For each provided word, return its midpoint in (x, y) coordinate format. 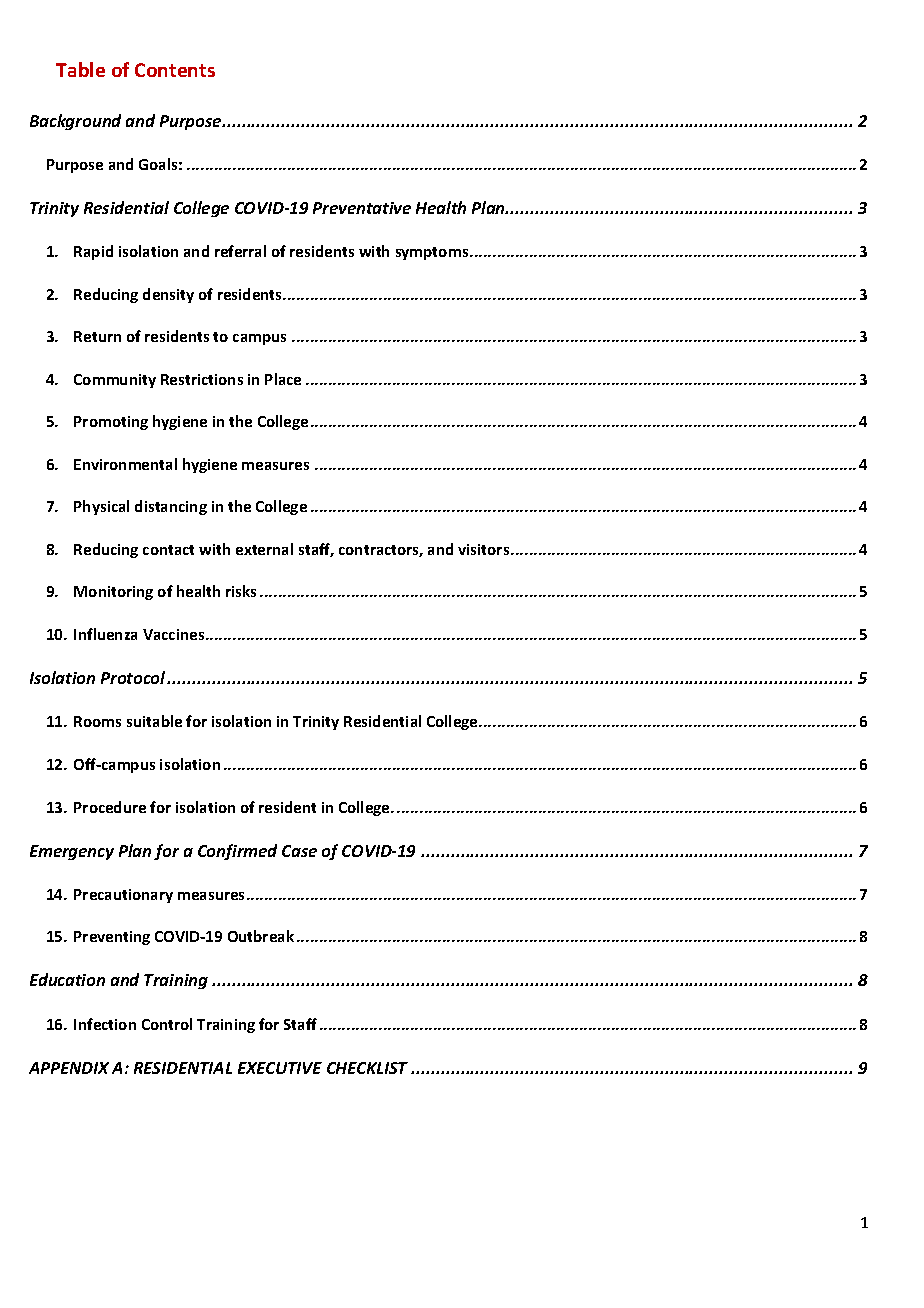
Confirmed (237, 852)
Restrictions (202, 379)
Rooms (97, 721)
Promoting (111, 423)
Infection (105, 1024)
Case (299, 851)
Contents (175, 70)
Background (75, 122)
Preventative (362, 208)
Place (283, 379)
